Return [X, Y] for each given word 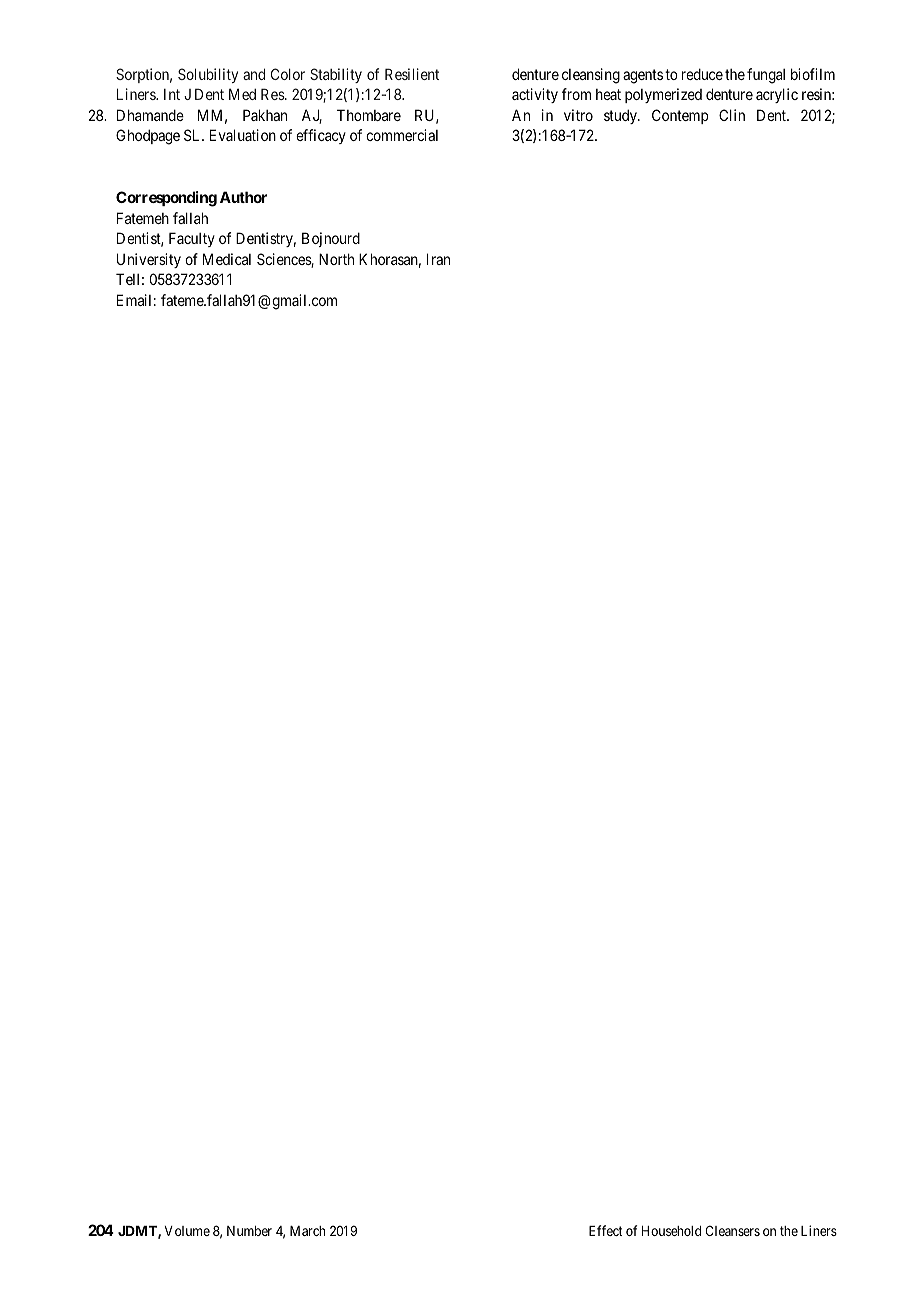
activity [535, 95]
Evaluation [243, 135]
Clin [732, 115]
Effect [606, 1230]
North [336, 259]
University [149, 260]
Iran [438, 259]
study [621, 116]
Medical [227, 259]
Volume [187, 1231]
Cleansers [732, 1230]
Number [249, 1231]
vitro [578, 115]
